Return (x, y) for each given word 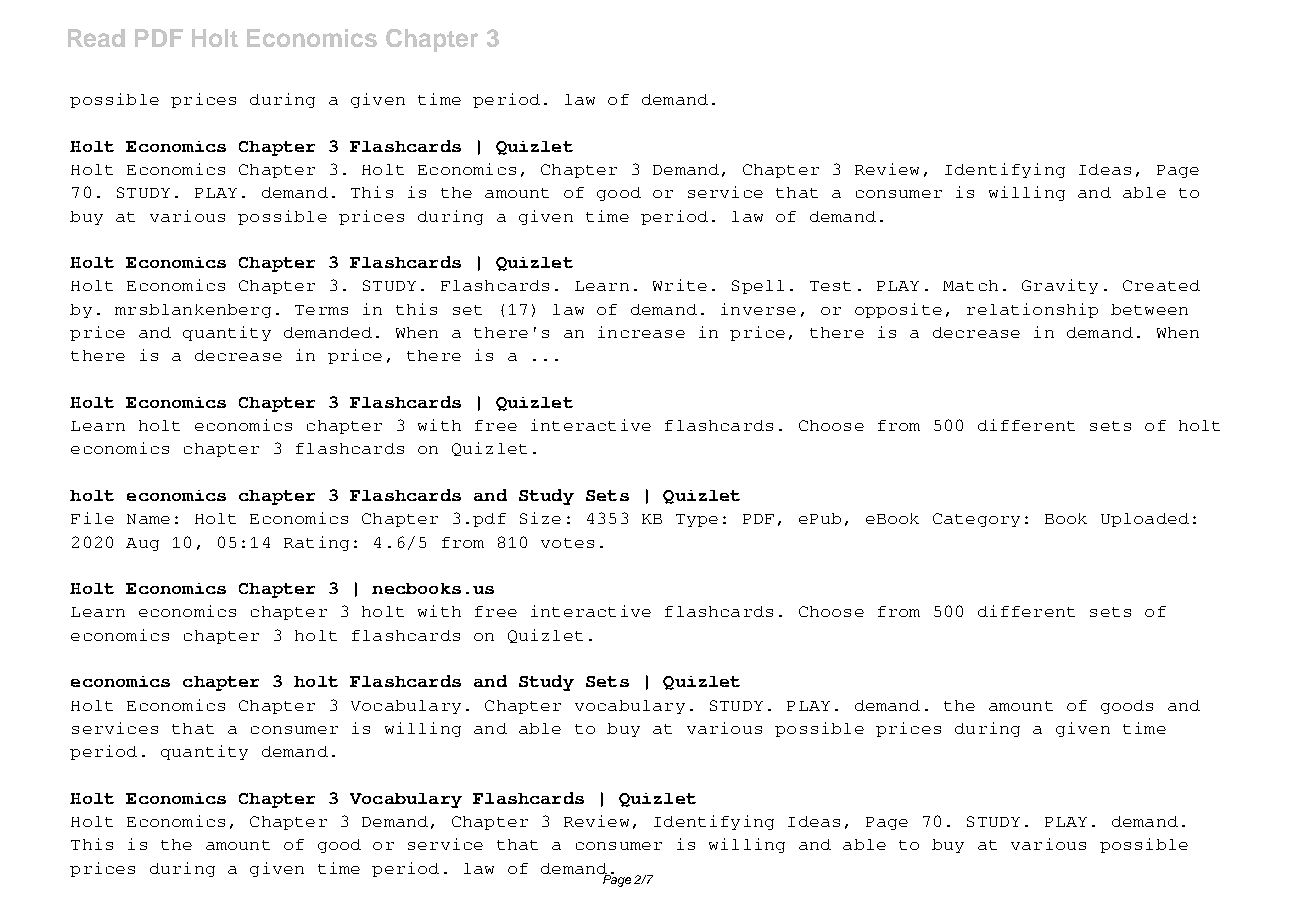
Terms (321, 310)
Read (96, 38)
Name (148, 519)
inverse (758, 309)
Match (970, 285)
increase (641, 332)
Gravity (1060, 286)
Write (680, 285)
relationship (1032, 310)
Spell (758, 287)
